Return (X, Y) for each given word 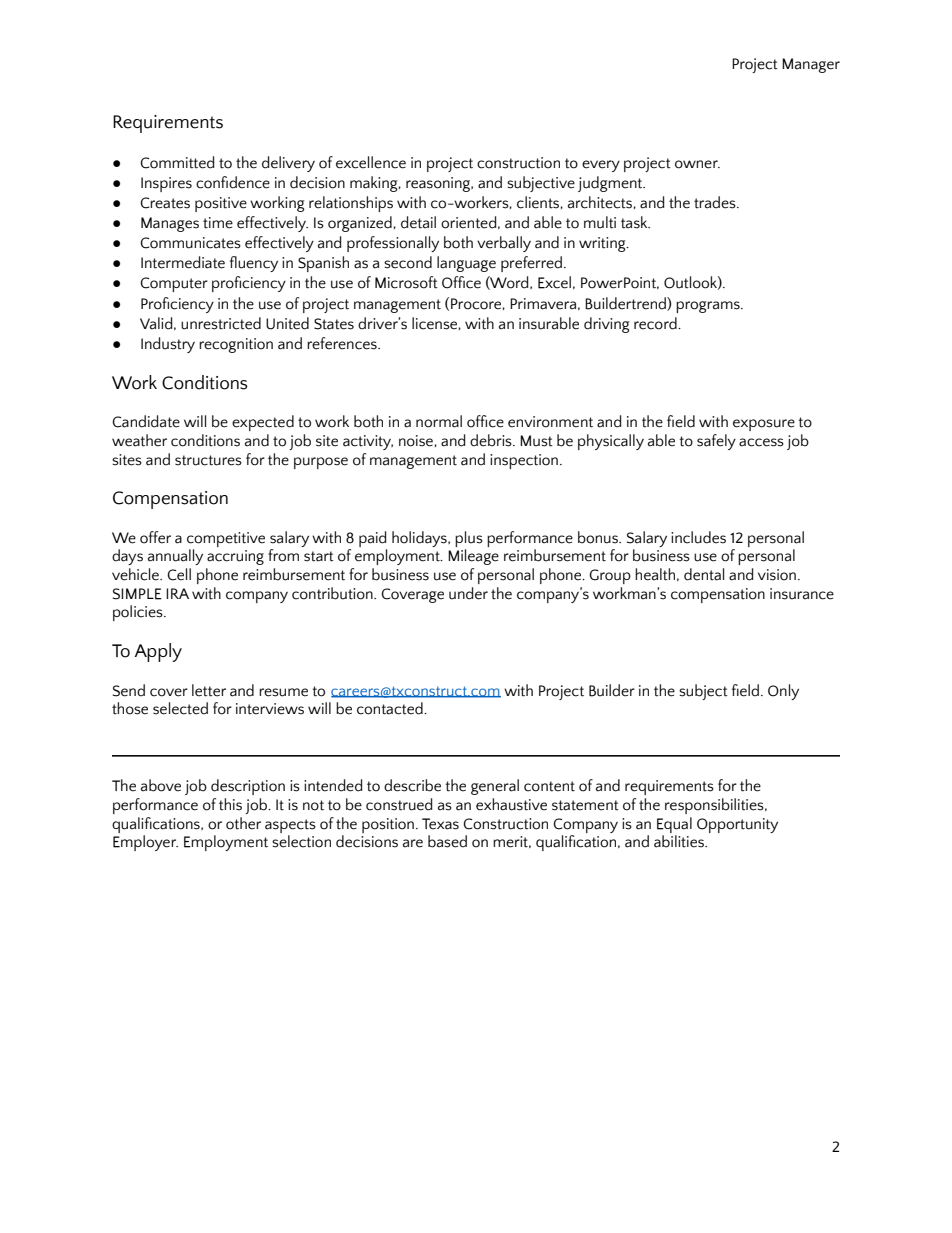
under (468, 593)
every (601, 166)
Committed (177, 162)
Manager (811, 65)
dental (704, 574)
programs (709, 307)
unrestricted (221, 323)
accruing (235, 557)
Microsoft (406, 282)
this (230, 804)
